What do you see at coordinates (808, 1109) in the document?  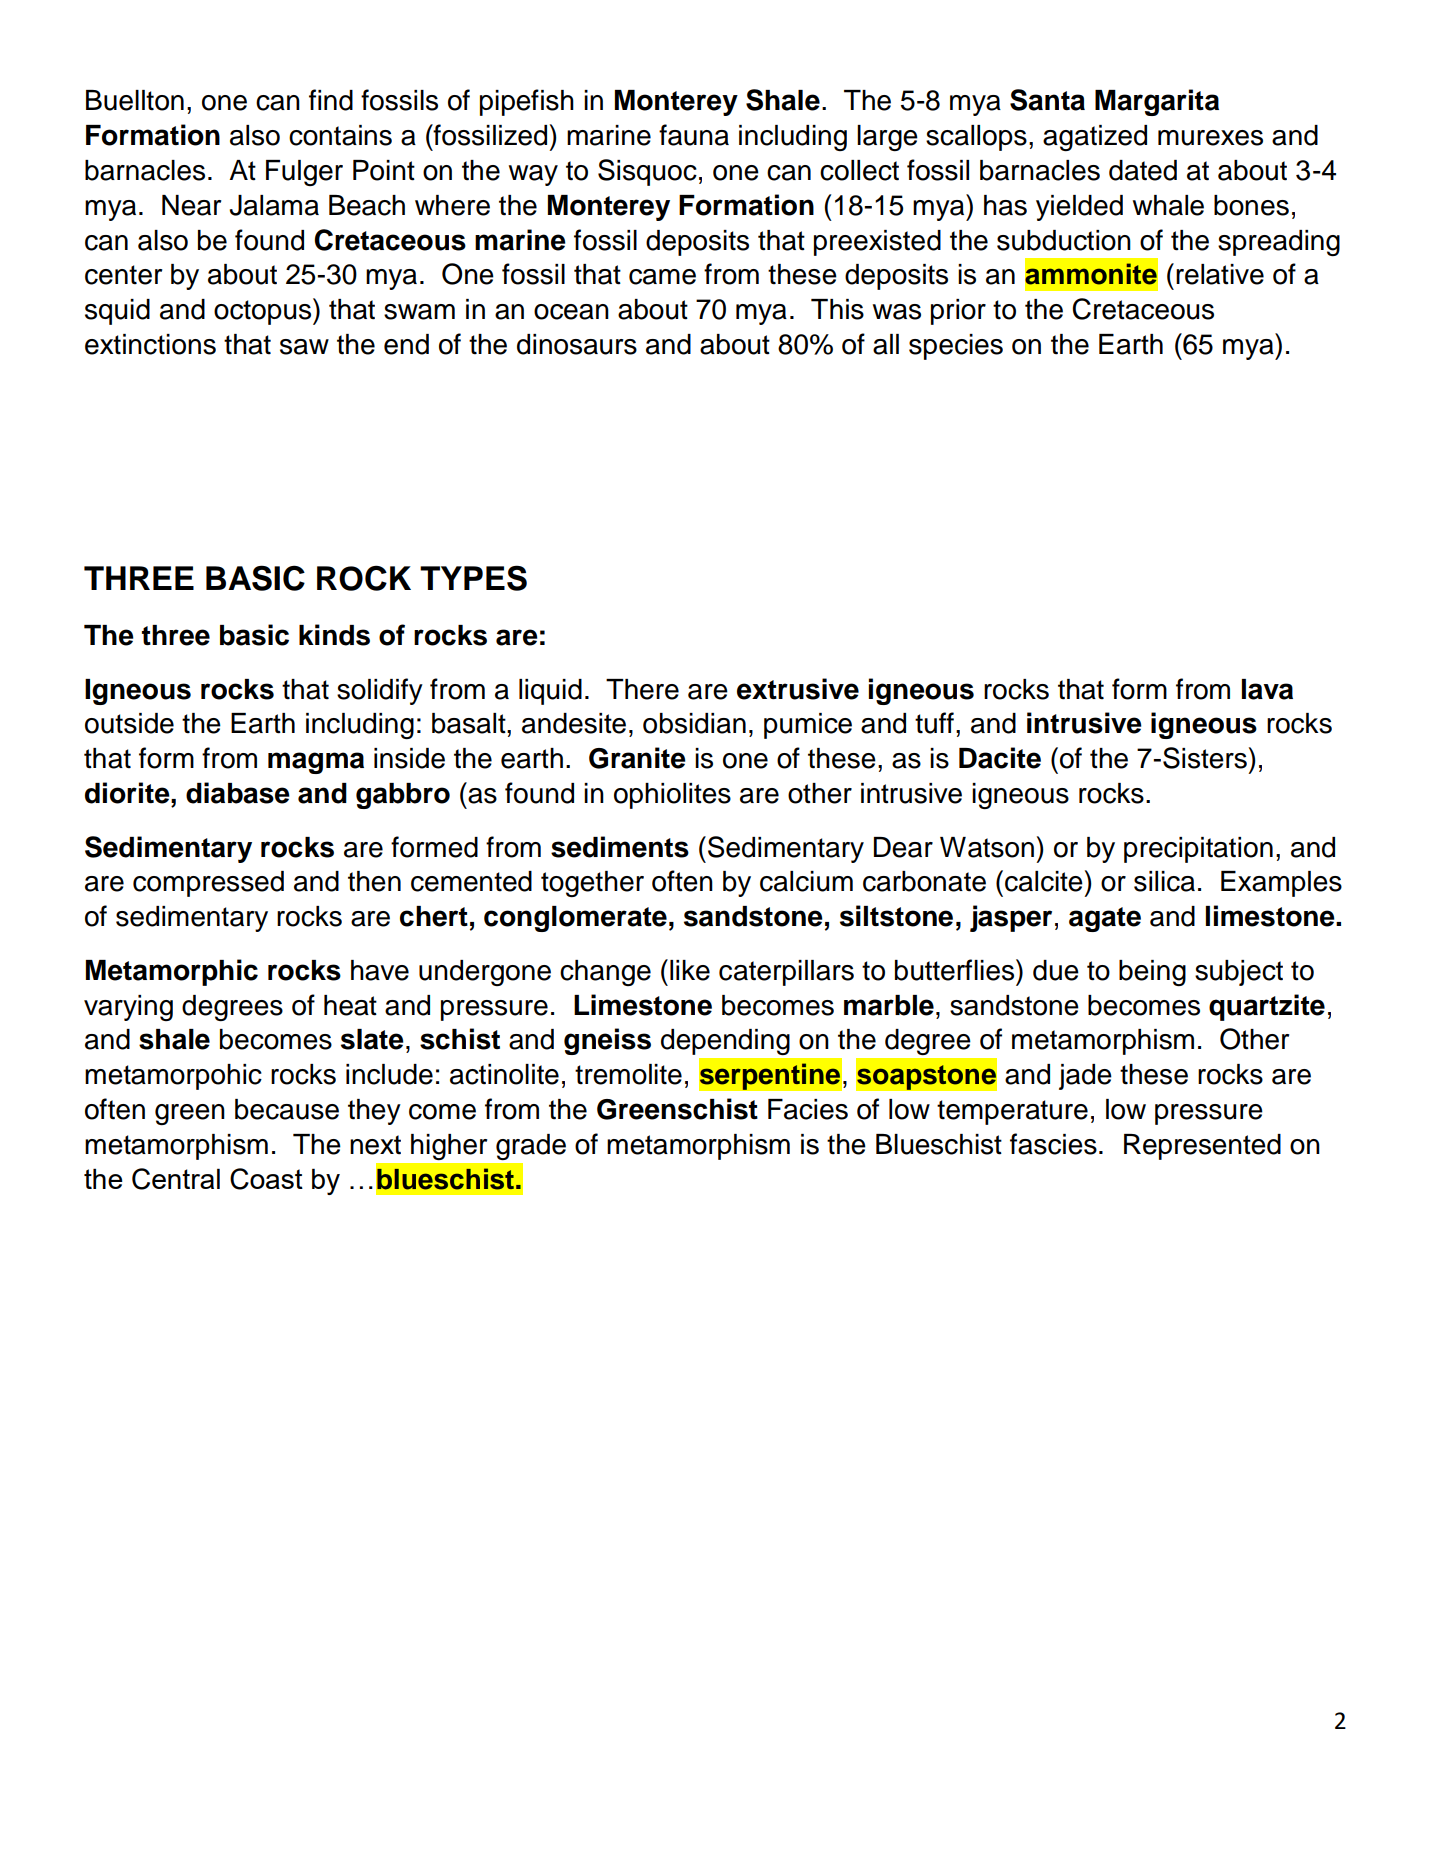 I see `Facies` at bounding box center [808, 1109].
